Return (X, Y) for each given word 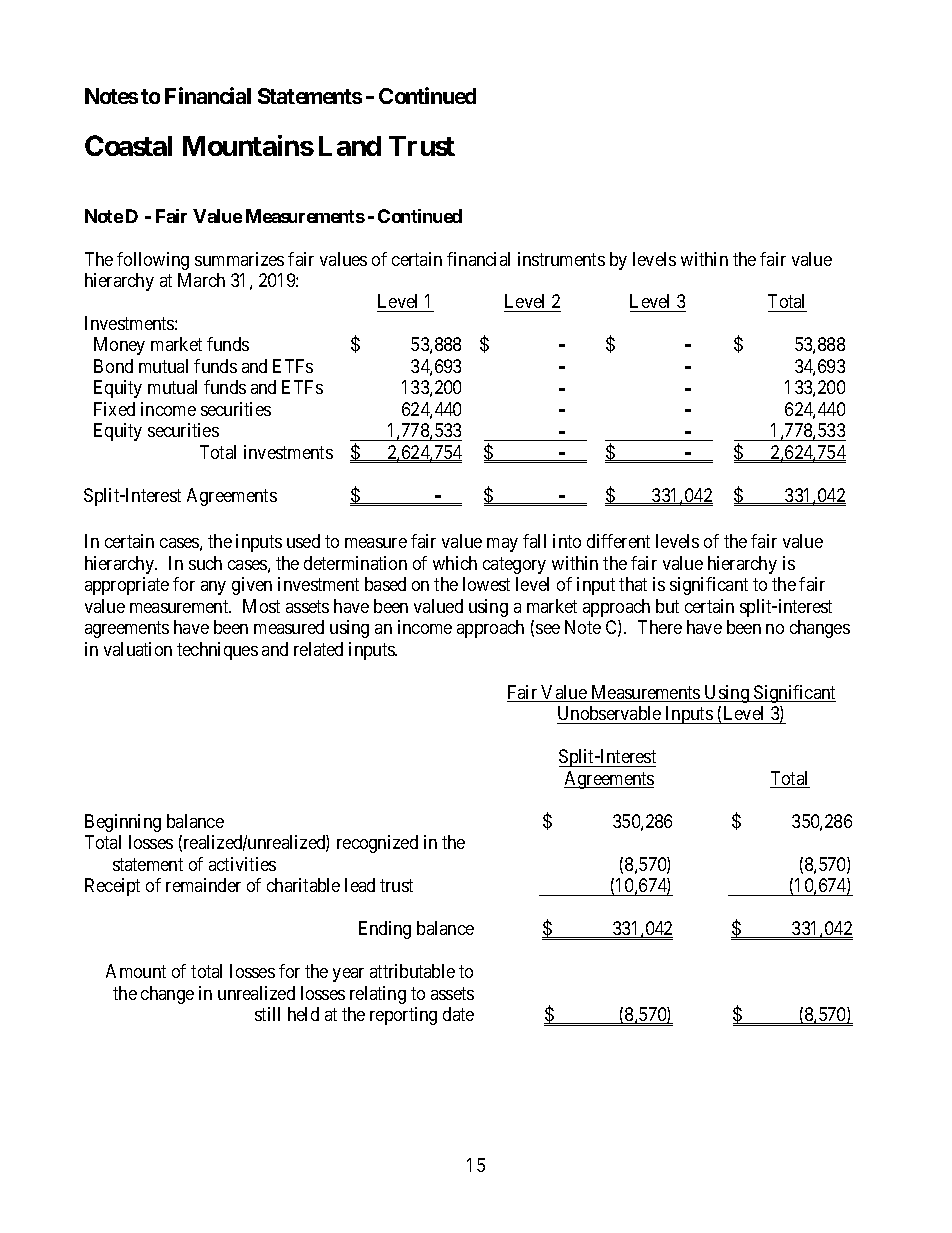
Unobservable (609, 713)
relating (378, 995)
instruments (561, 259)
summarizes (239, 259)
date (458, 1014)
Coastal (128, 145)
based (385, 584)
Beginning (123, 823)
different (618, 541)
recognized (377, 844)
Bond (113, 366)
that (633, 584)
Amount (136, 971)
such (205, 563)
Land (350, 146)
